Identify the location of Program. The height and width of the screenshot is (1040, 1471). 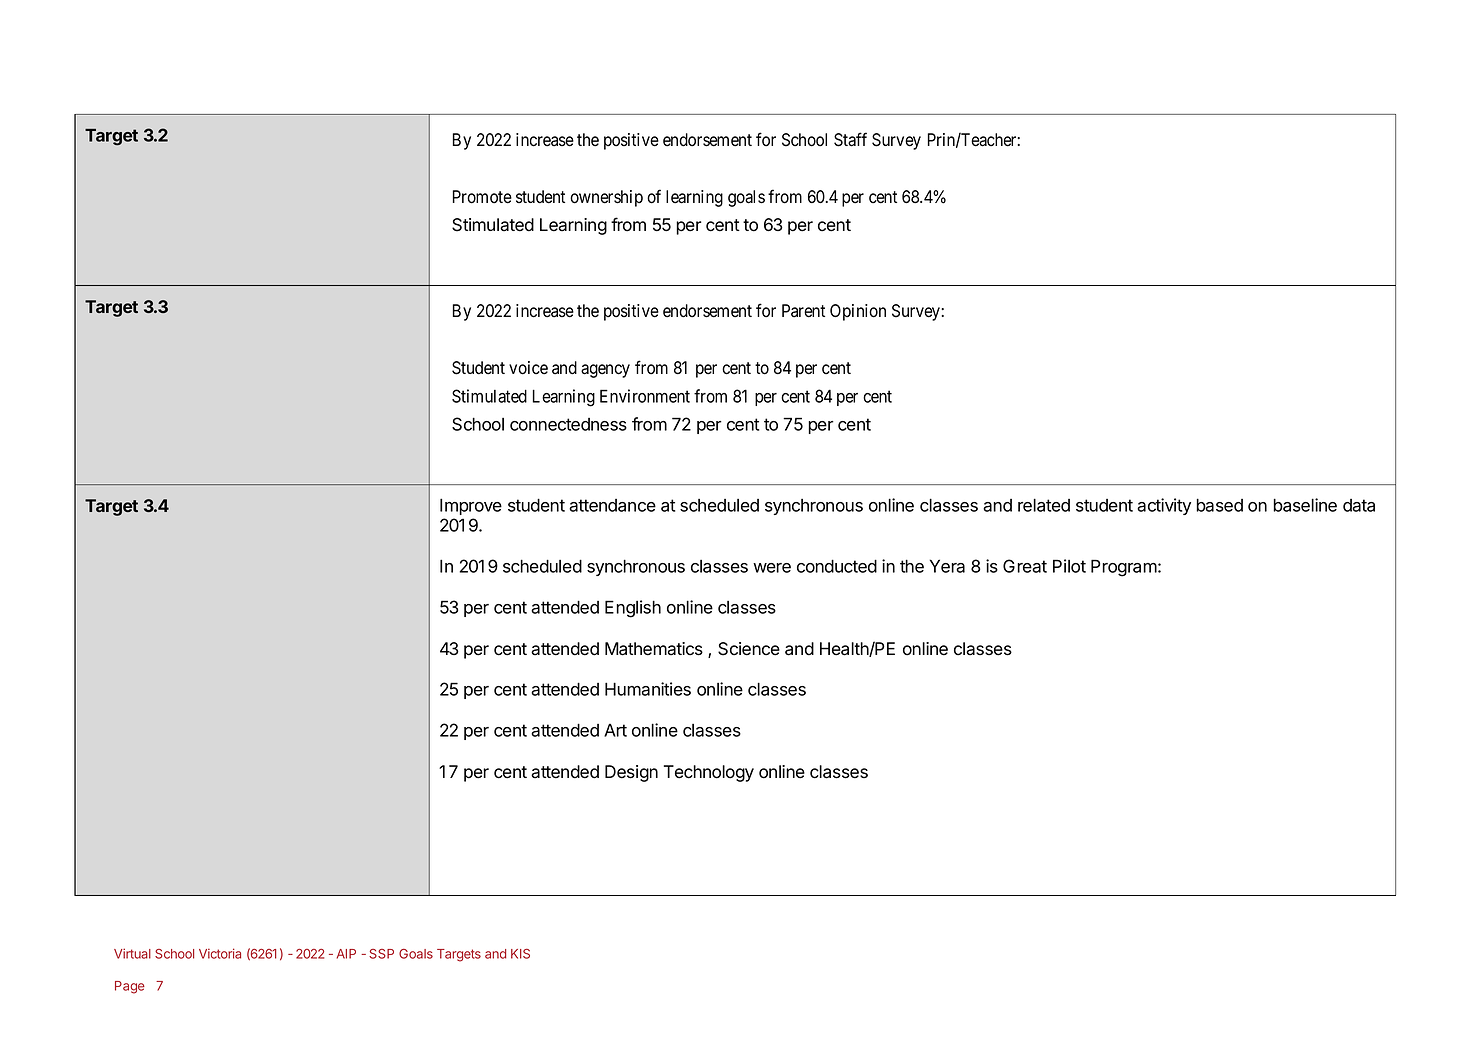
(1124, 568).
